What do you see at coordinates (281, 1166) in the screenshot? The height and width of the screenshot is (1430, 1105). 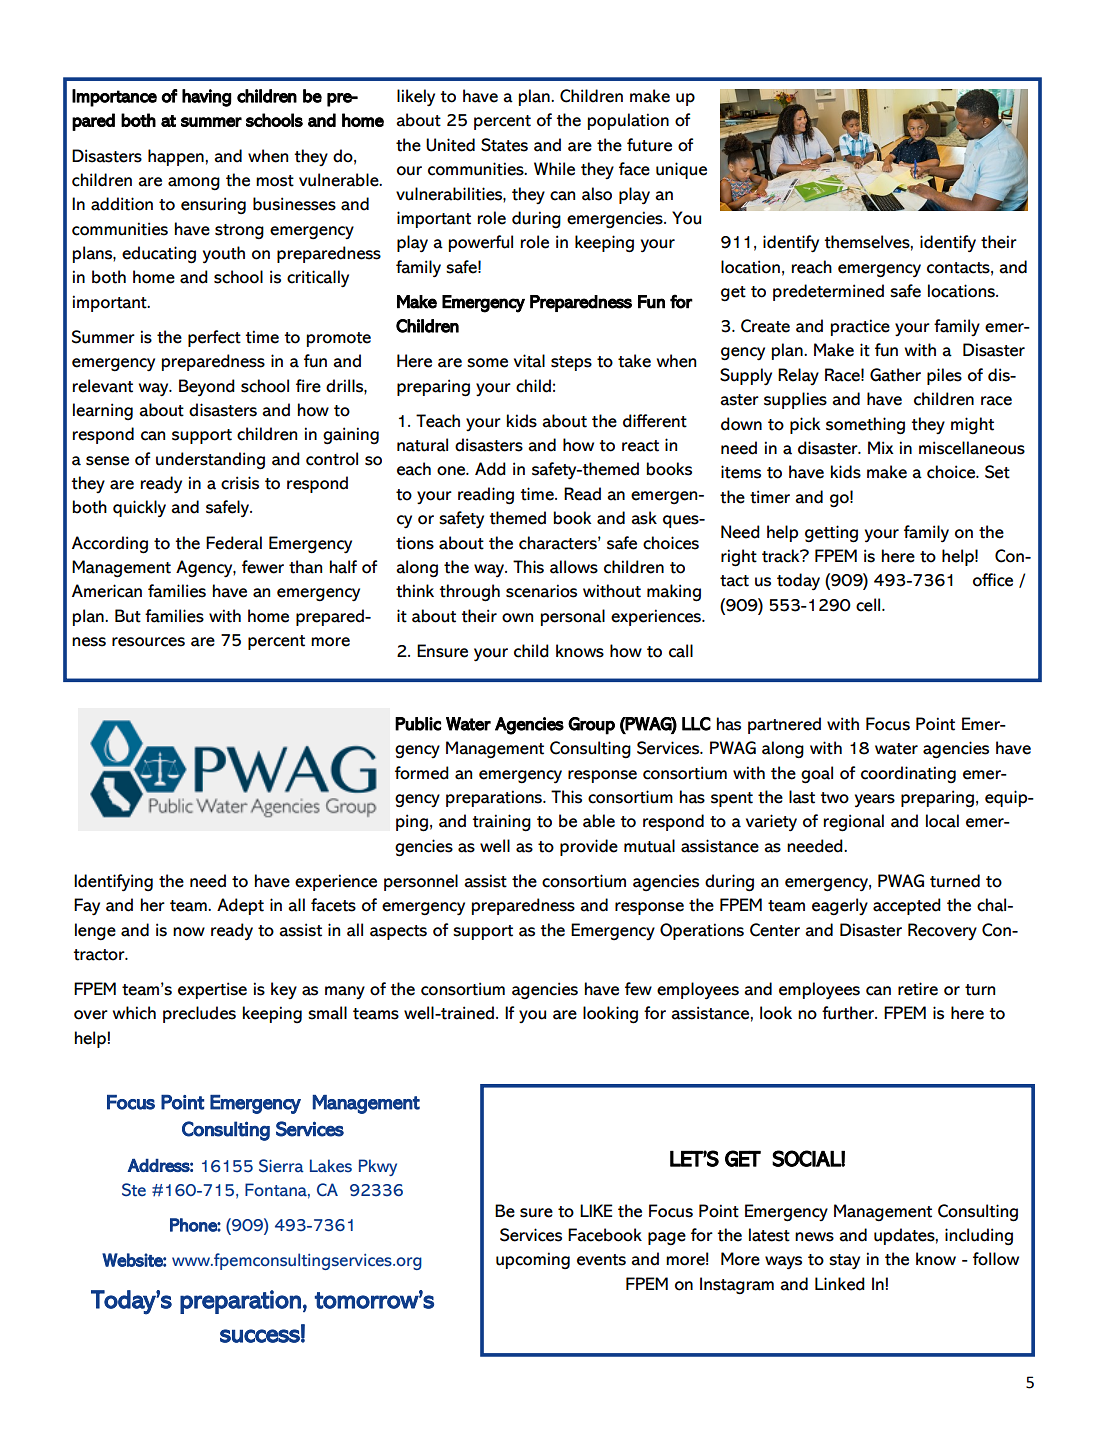 I see `Sierra` at bounding box center [281, 1166].
